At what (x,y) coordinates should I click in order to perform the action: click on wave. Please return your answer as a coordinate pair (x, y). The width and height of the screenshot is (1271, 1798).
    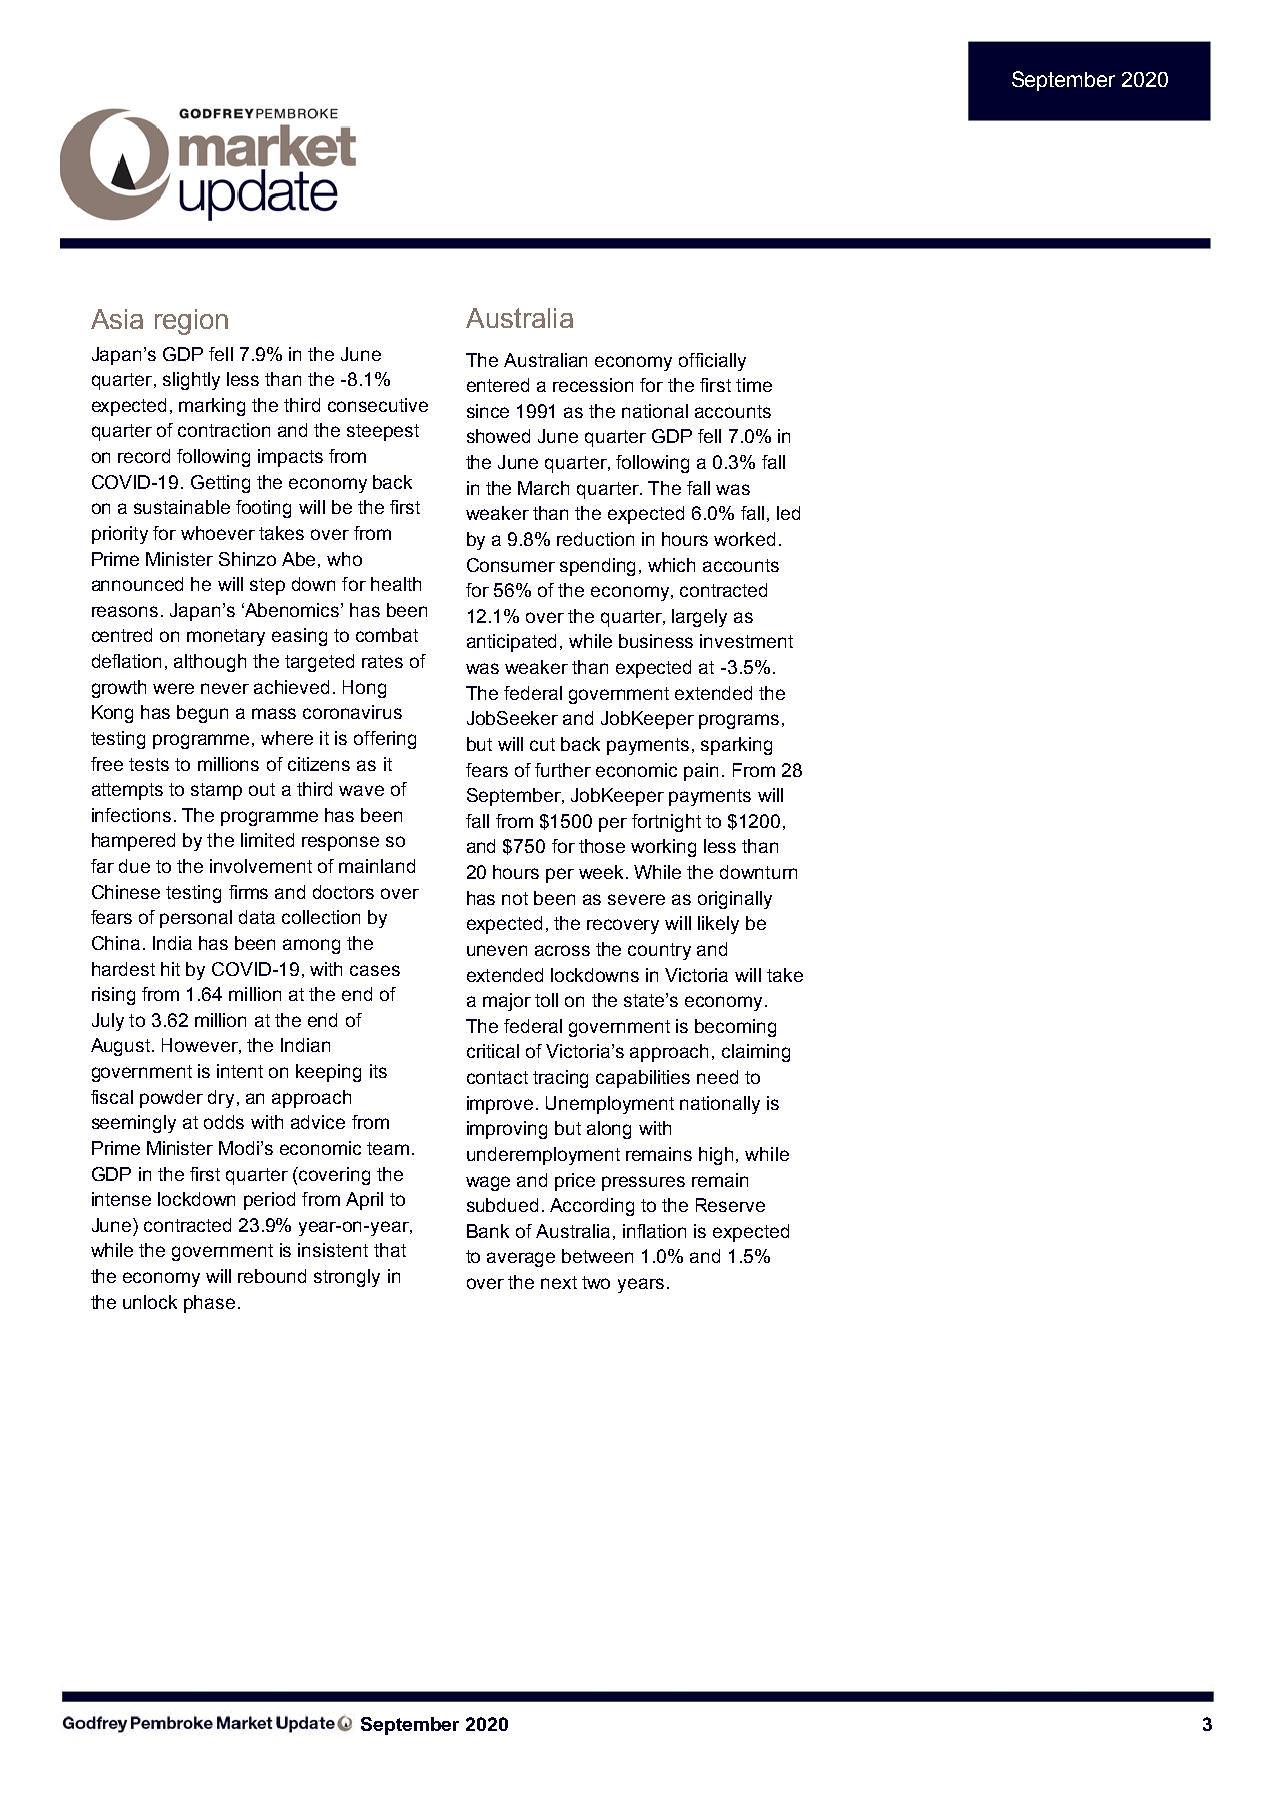
    Looking at the image, I should click on (361, 790).
